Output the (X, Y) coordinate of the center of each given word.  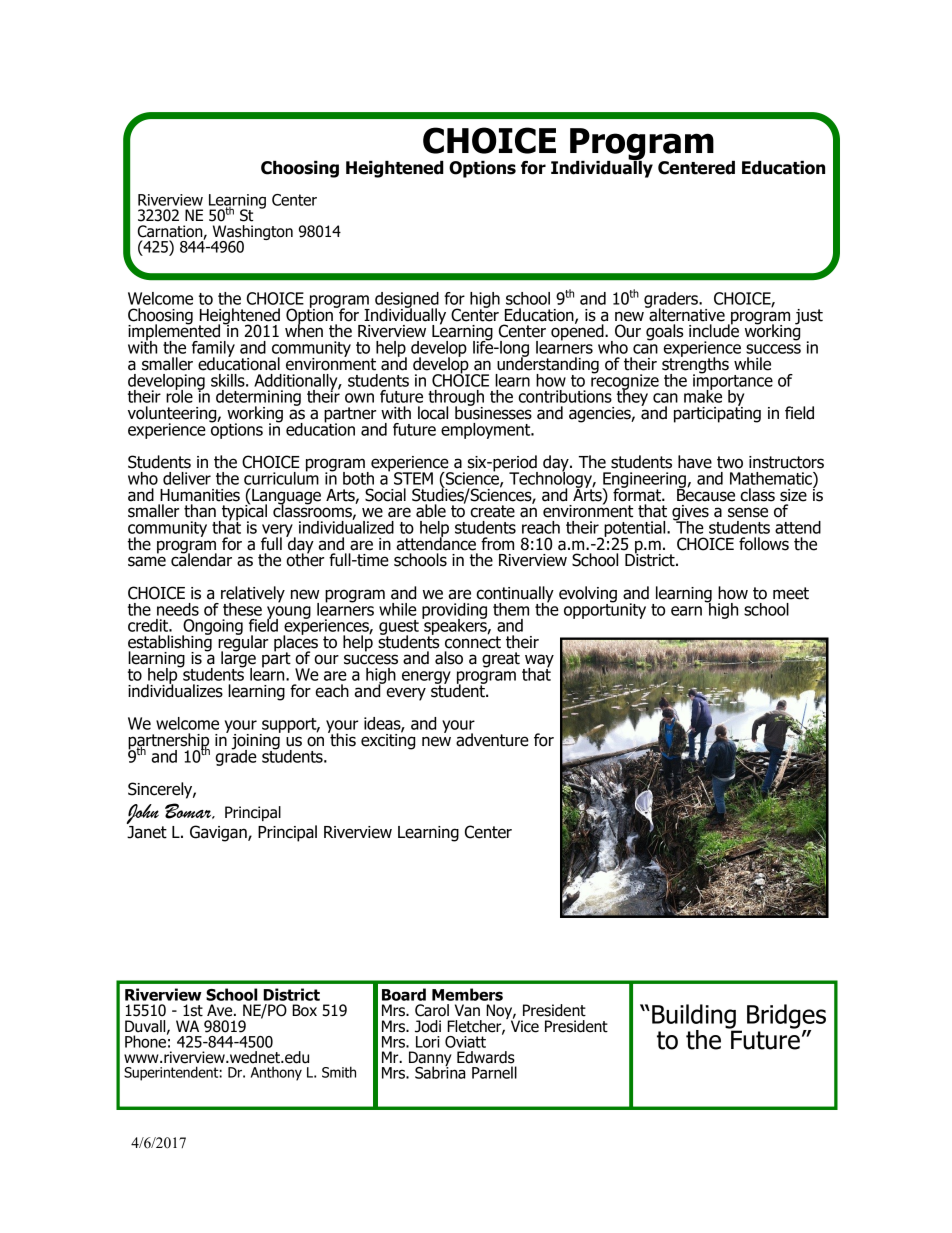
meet (791, 593)
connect (473, 641)
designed (407, 301)
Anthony (276, 1074)
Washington (253, 234)
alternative (686, 314)
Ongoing (212, 628)
